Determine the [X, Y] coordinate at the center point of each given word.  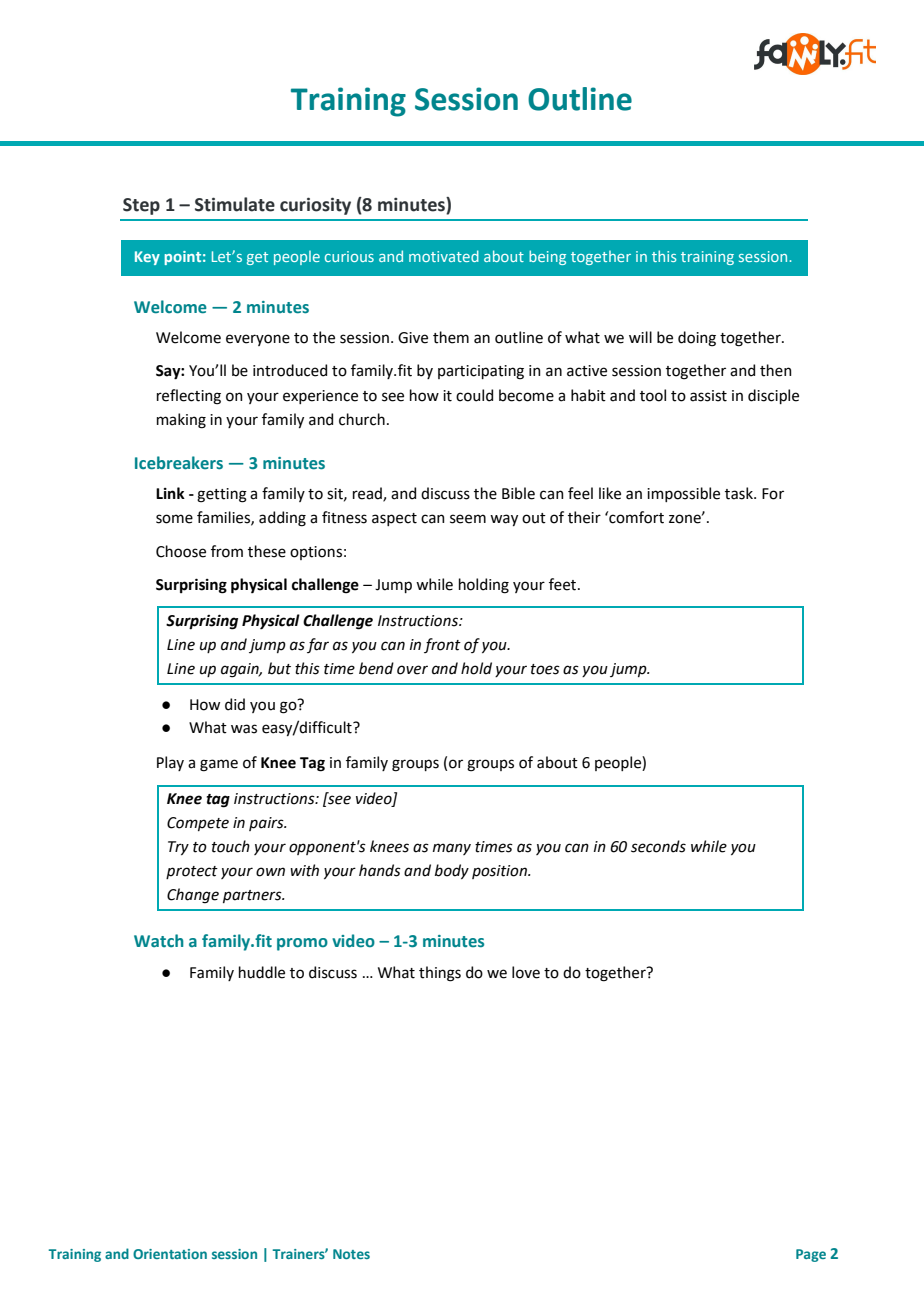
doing [697, 339]
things [440, 974]
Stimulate [235, 204]
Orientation [170, 1254]
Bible [518, 493]
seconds [658, 846]
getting [222, 495]
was [244, 729]
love [526, 972]
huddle [262, 972]
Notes [351, 1254]
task [740, 493]
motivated [444, 256]
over [412, 670]
